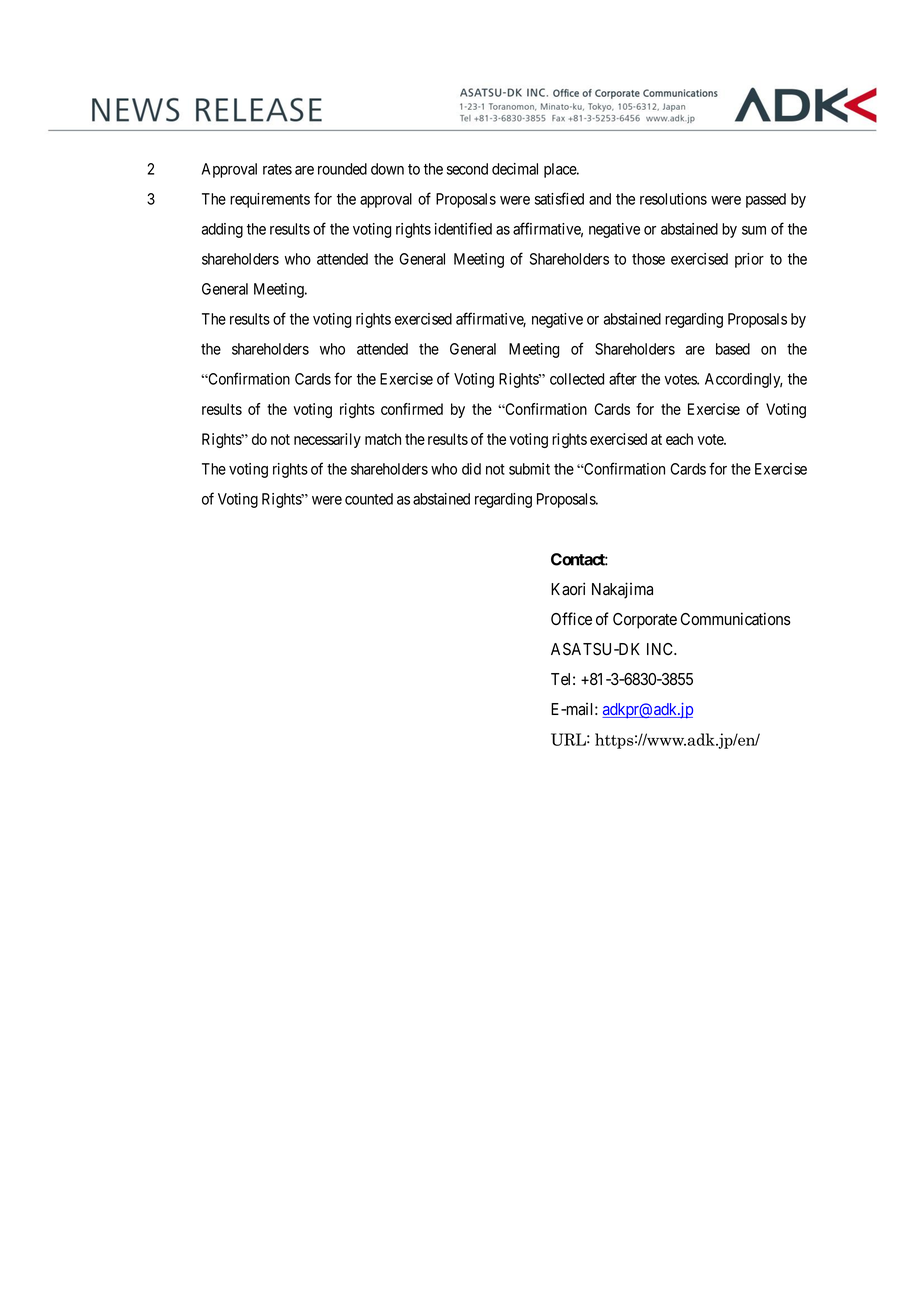  What do you see at coordinates (463, 228) in the screenshot?
I see `identified` at bounding box center [463, 228].
